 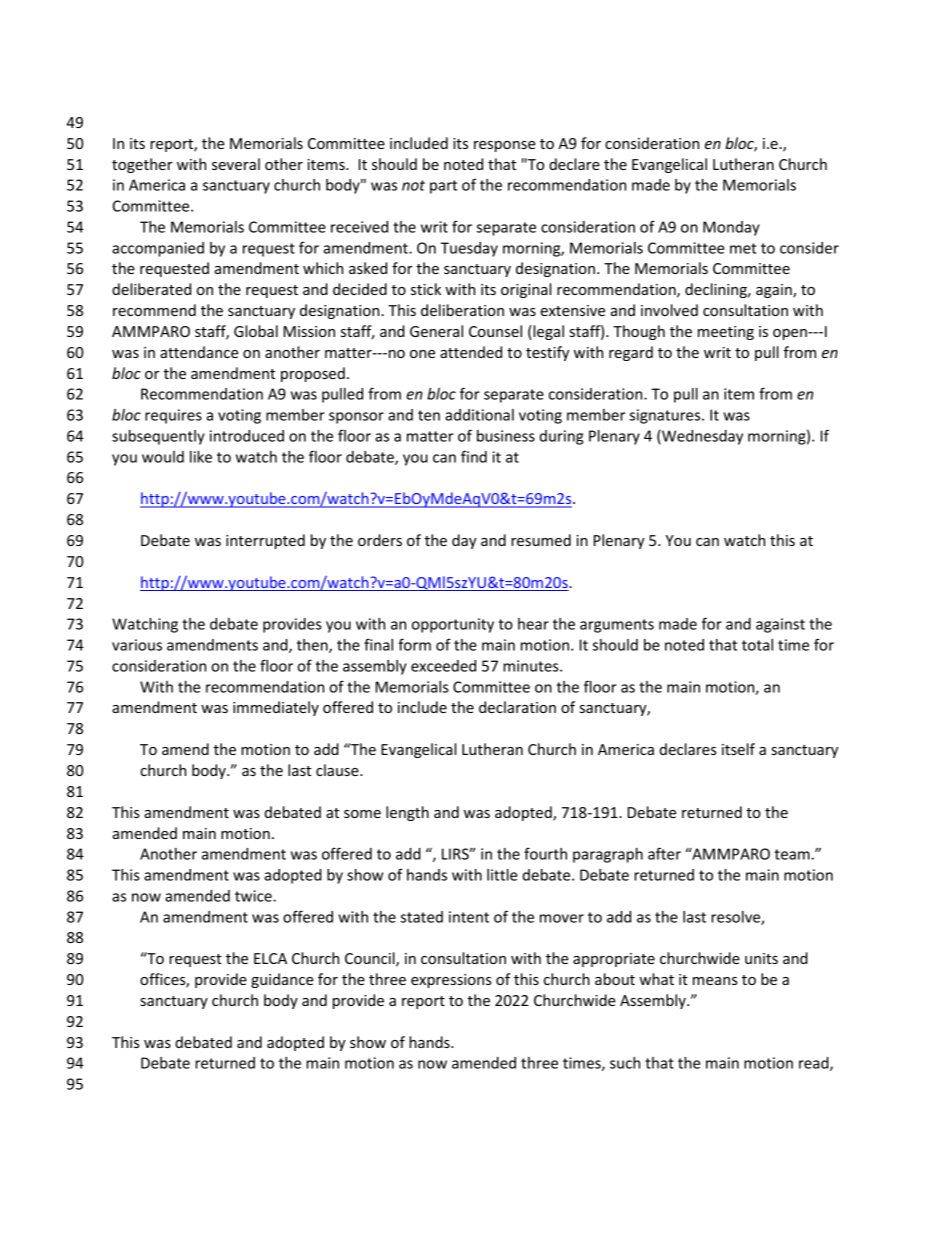 What do you see at coordinates (453, 625) in the screenshot?
I see `opportunity` at bounding box center [453, 625].
